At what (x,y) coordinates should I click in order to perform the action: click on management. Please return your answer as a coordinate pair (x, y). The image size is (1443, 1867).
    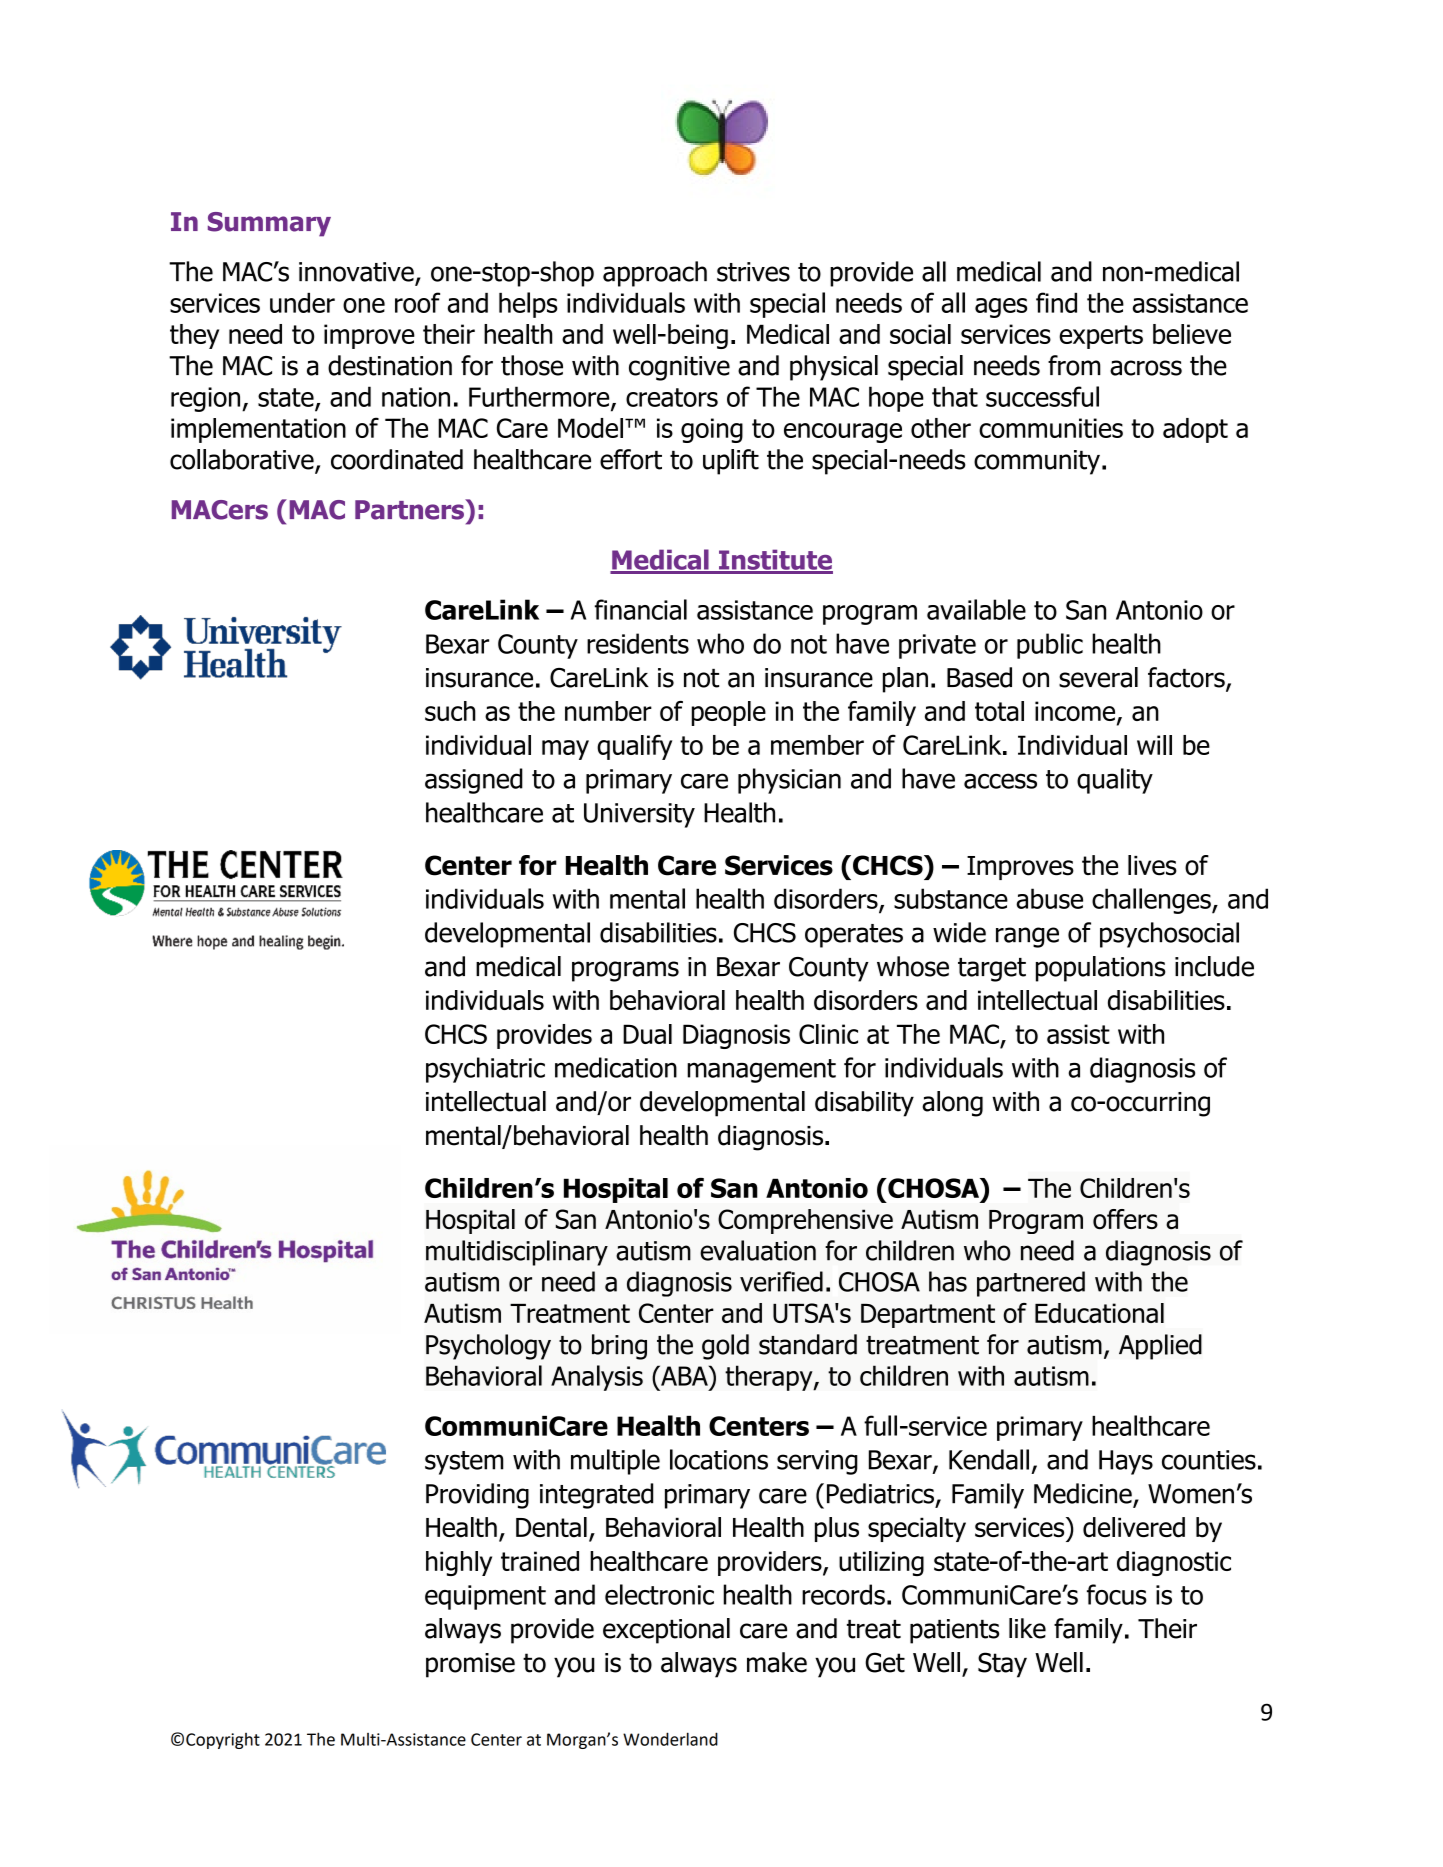
    Looking at the image, I should click on (761, 1071).
